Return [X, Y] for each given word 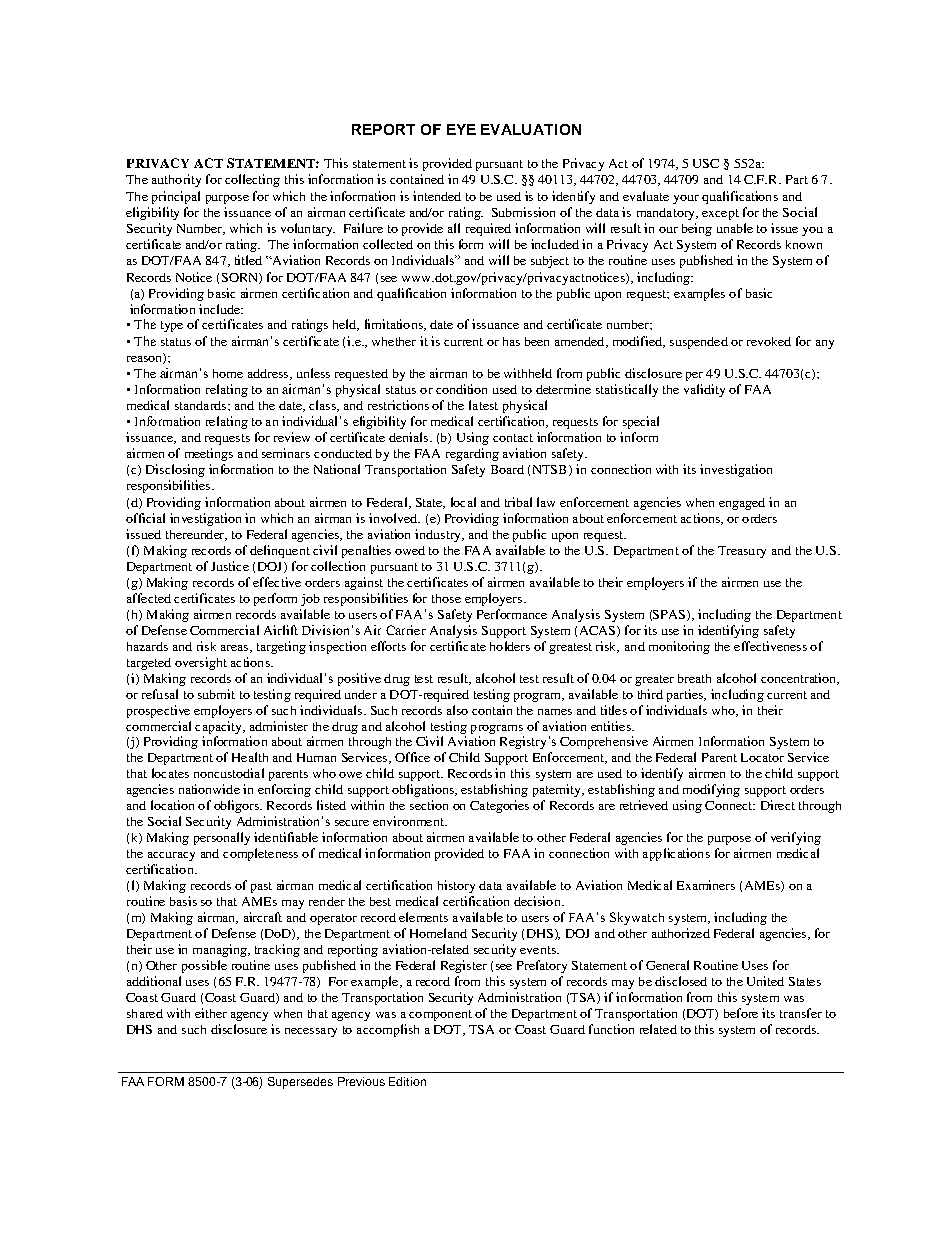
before [741, 1013]
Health [250, 757]
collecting [252, 180]
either [211, 1013]
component [440, 1015]
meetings [209, 454]
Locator [762, 757]
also [457, 710]
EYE [461, 129]
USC [706, 163]
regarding [472, 454]
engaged [742, 504]
